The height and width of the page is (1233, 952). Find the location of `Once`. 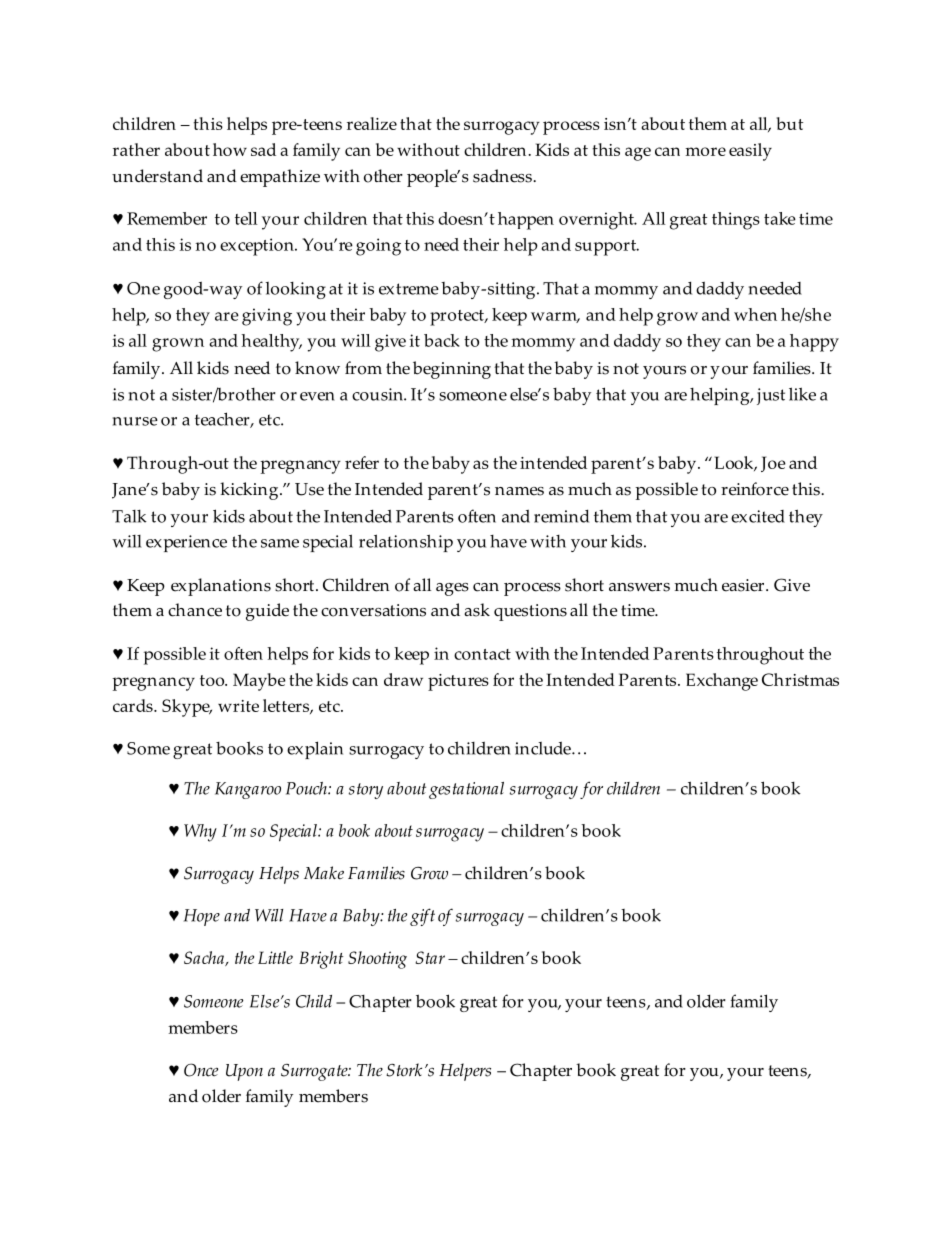

Once is located at coordinates (201, 1070).
